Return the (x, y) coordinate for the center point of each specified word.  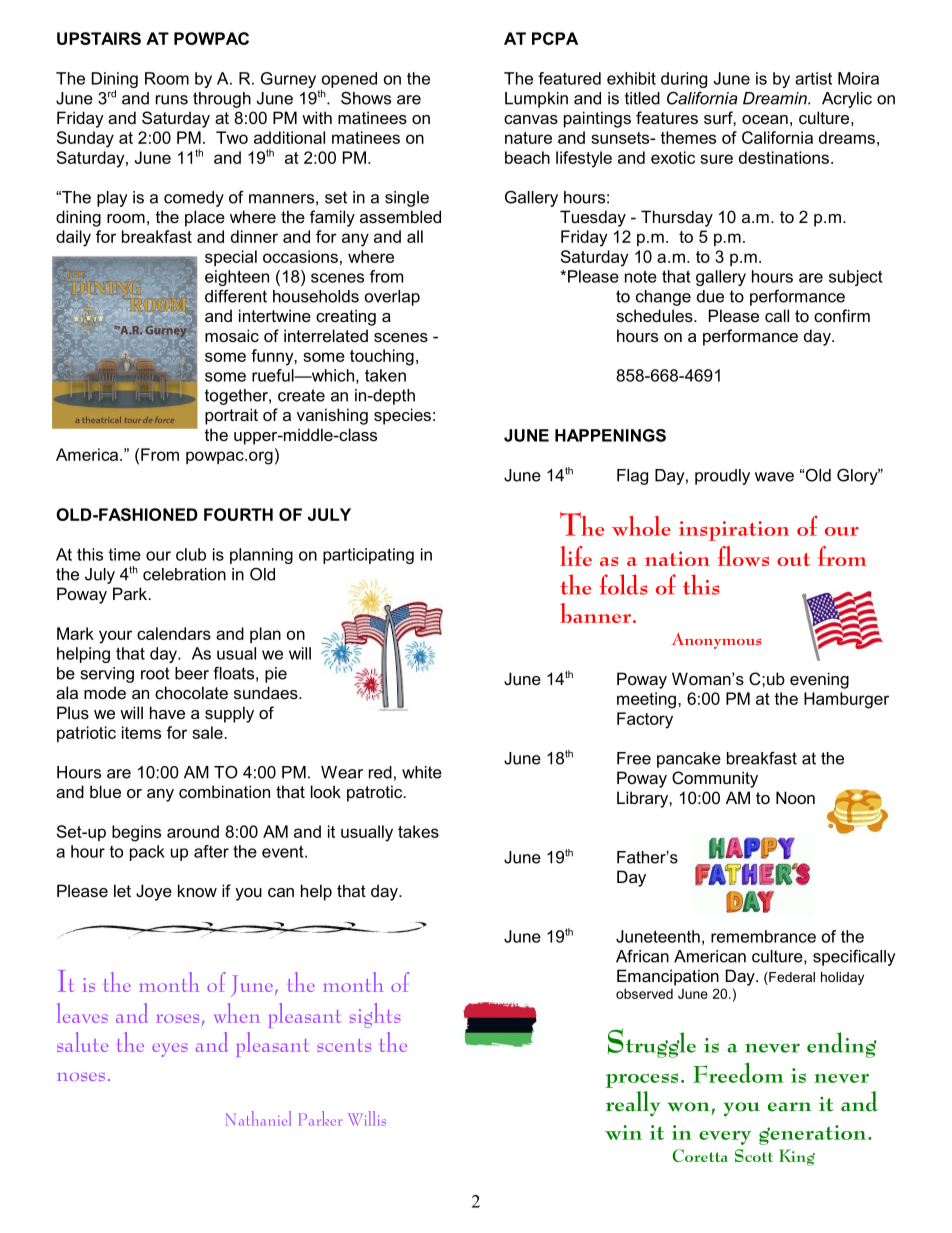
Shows (366, 98)
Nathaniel (258, 1118)
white (422, 772)
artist (813, 78)
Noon (795, 797)
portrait (231, 416)
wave (774, 477)
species (402, 416)
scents (344, 1045)
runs (172, 100)
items (141, 732)
